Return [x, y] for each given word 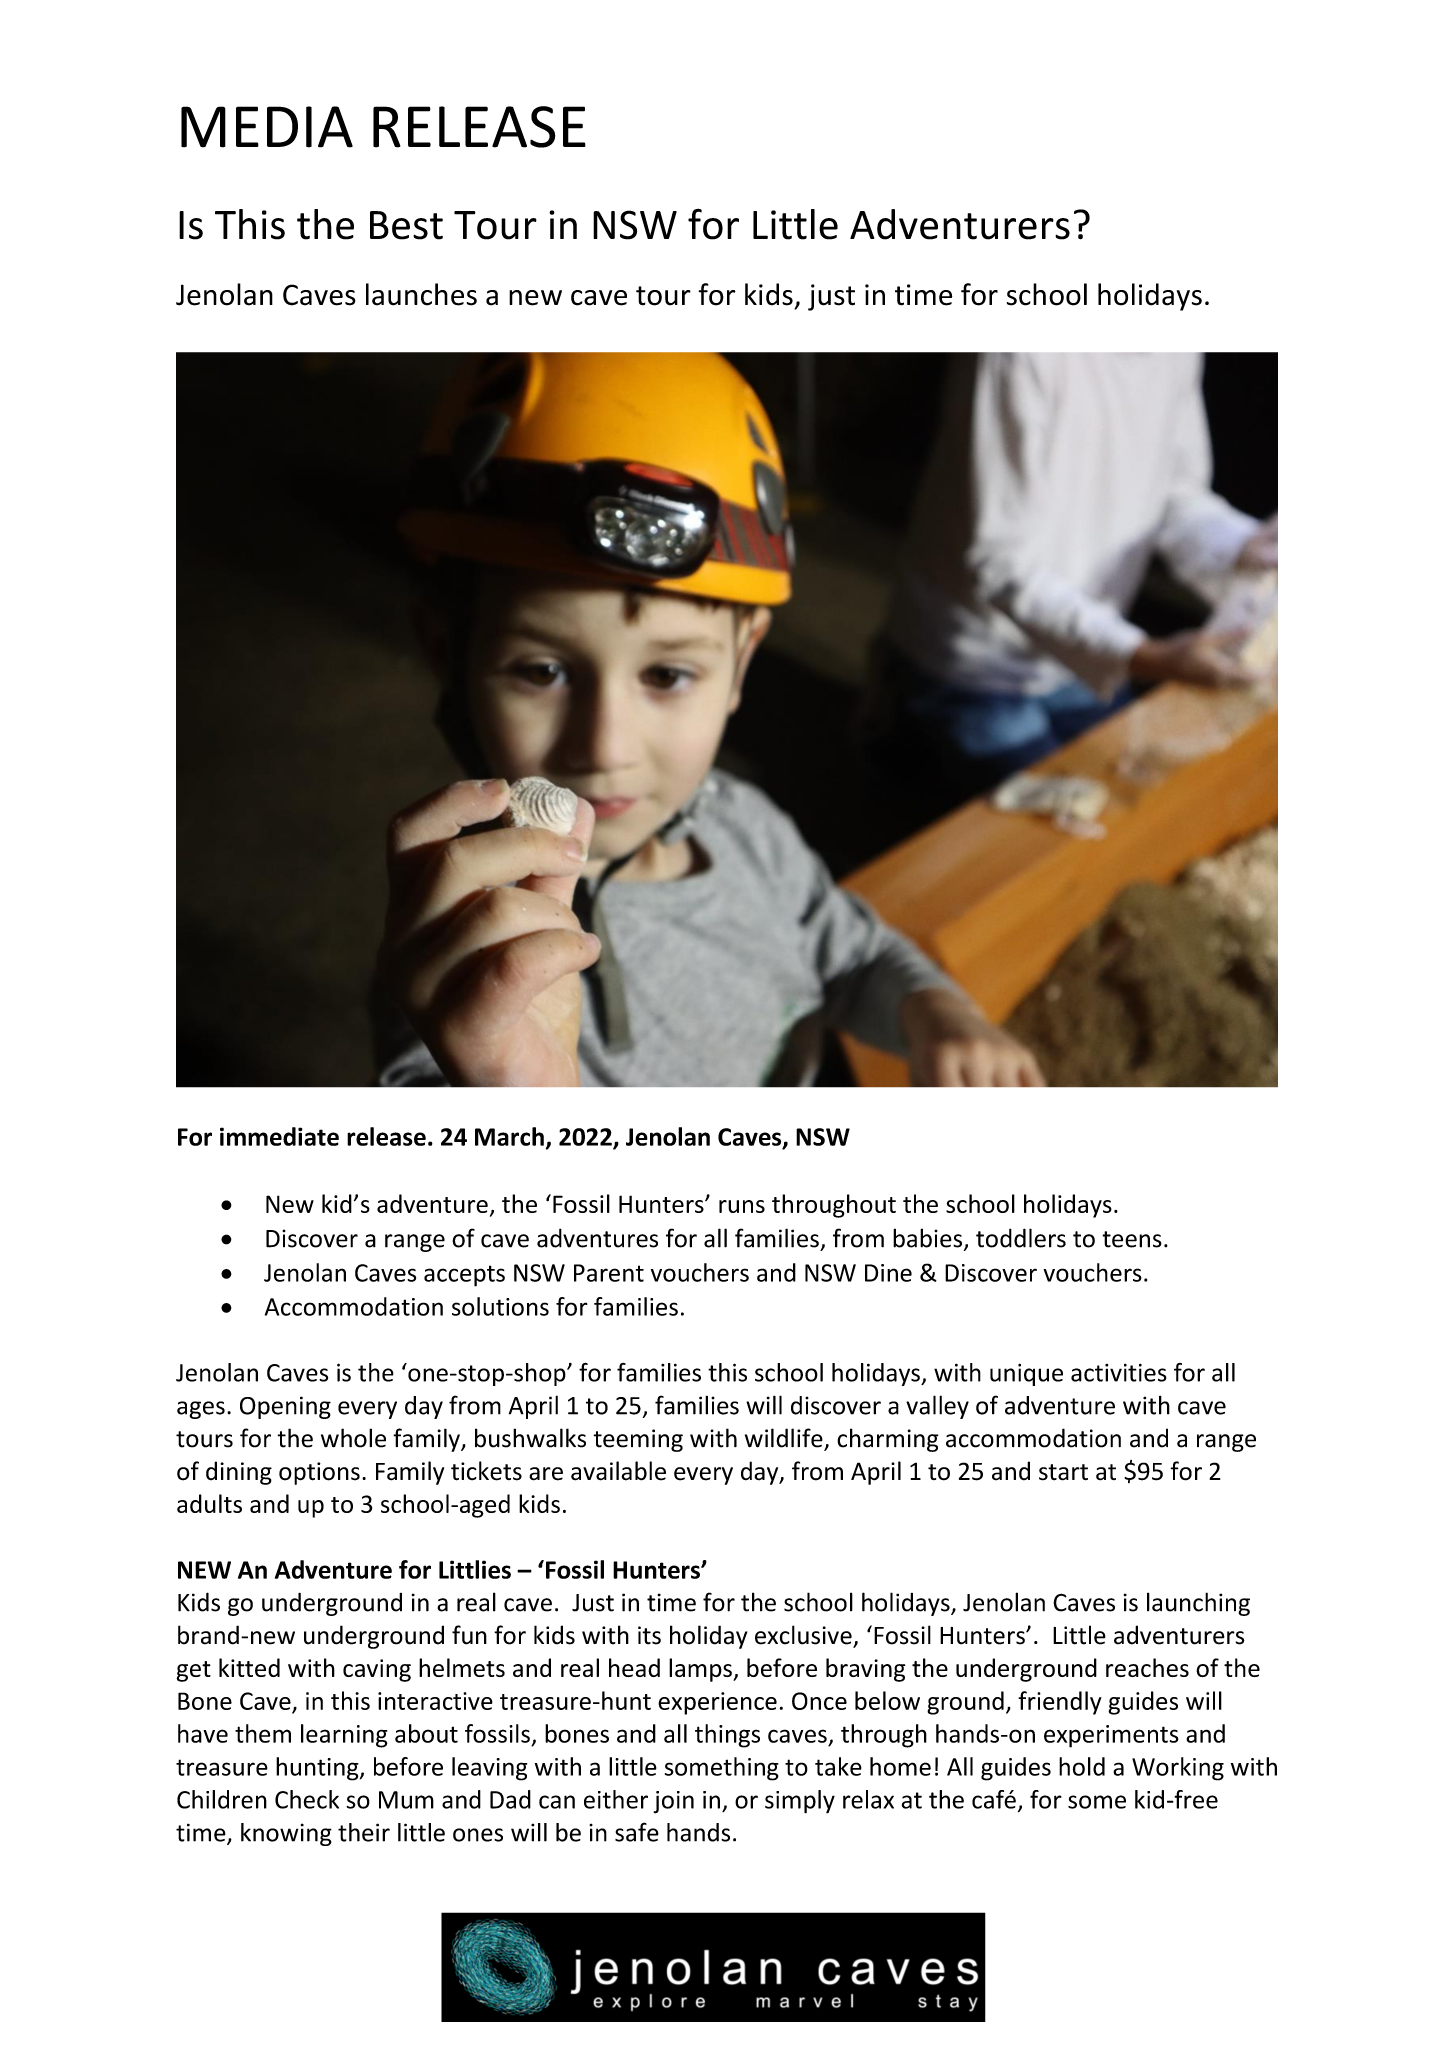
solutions [500, 1306]
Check [307, 1799]
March [509, 1136]
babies [927, 1238]
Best [406, 225]
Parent [609, 1273]
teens [1132, 1239]
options [319, 1473]
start [1063, 1472]
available [618, 1471]
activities [1119, 1373]
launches [421, 294]
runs [742, 1206]
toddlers [1021, 1238]
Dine [888, 1273]
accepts [464, 1276]
